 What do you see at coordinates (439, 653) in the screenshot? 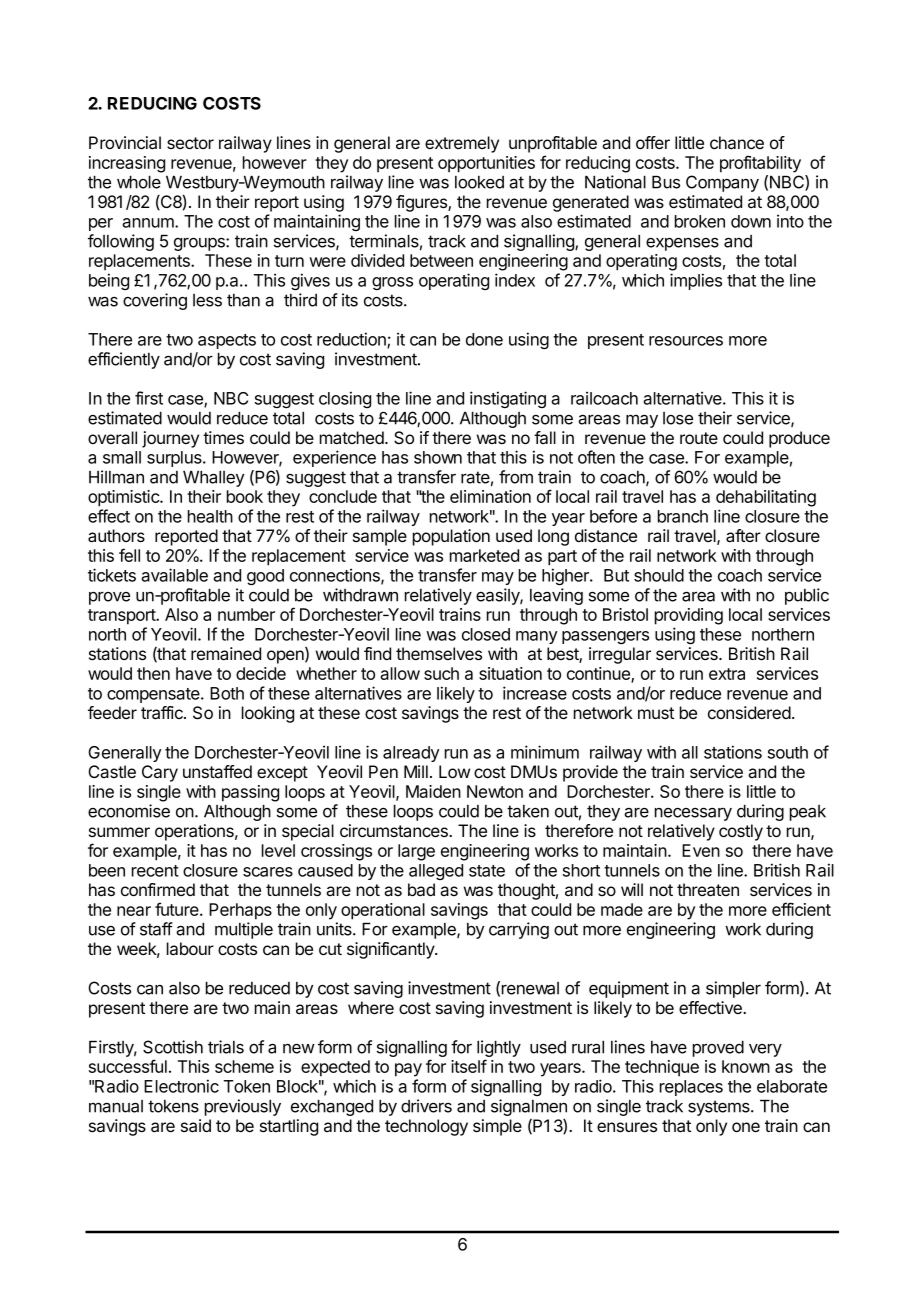
I see `themselves` at bounding box center [439, 653].
